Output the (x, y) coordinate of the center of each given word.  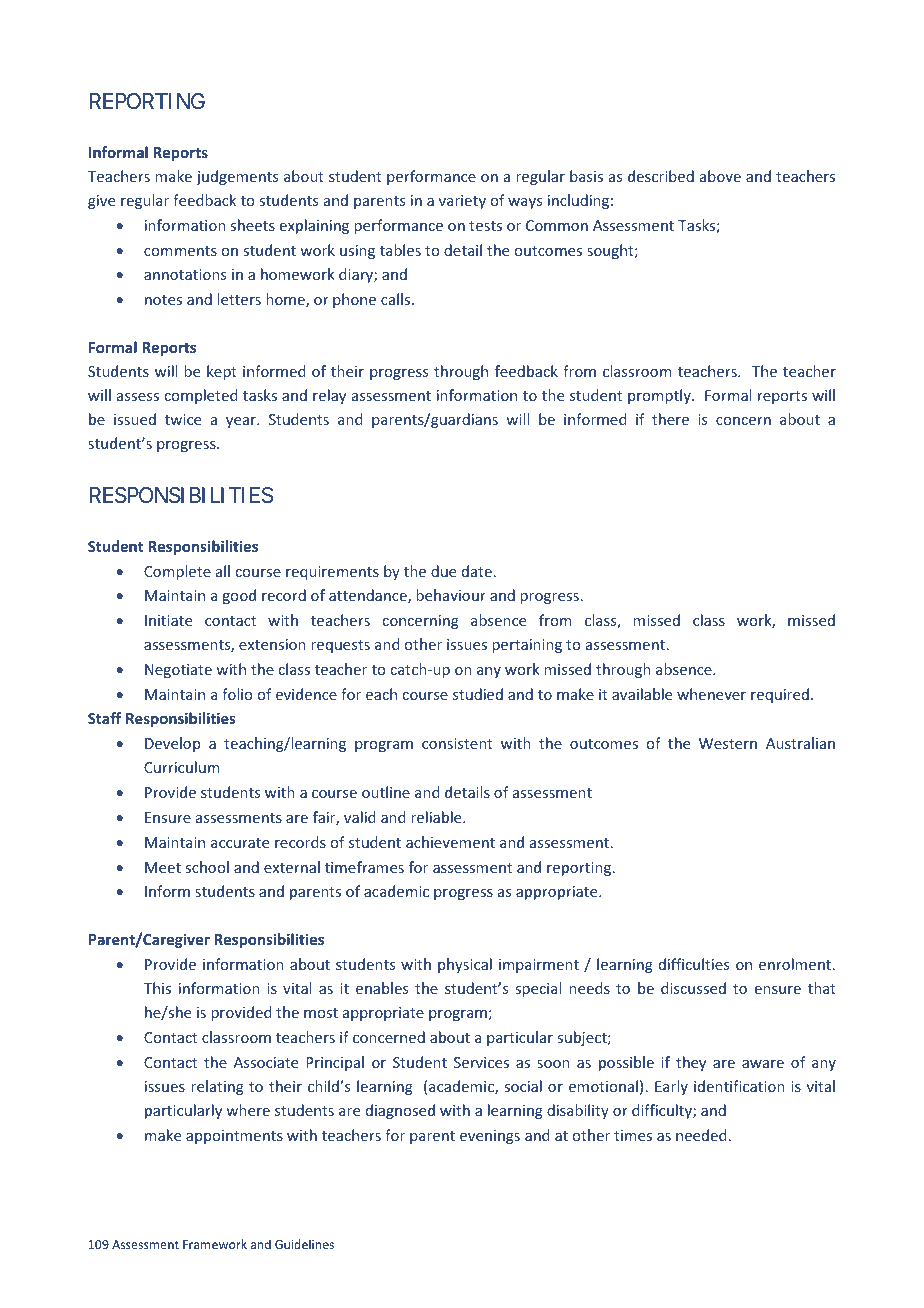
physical (465, 965)
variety (462, 202)
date (477, 571)
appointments (234, 1137)
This (157, 988)
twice (183, 419)
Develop (172, 744)
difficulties (694, 964)
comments (180, 251)
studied (478, 694)
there (670, 419)
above (720, 176)
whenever (711, 694)
